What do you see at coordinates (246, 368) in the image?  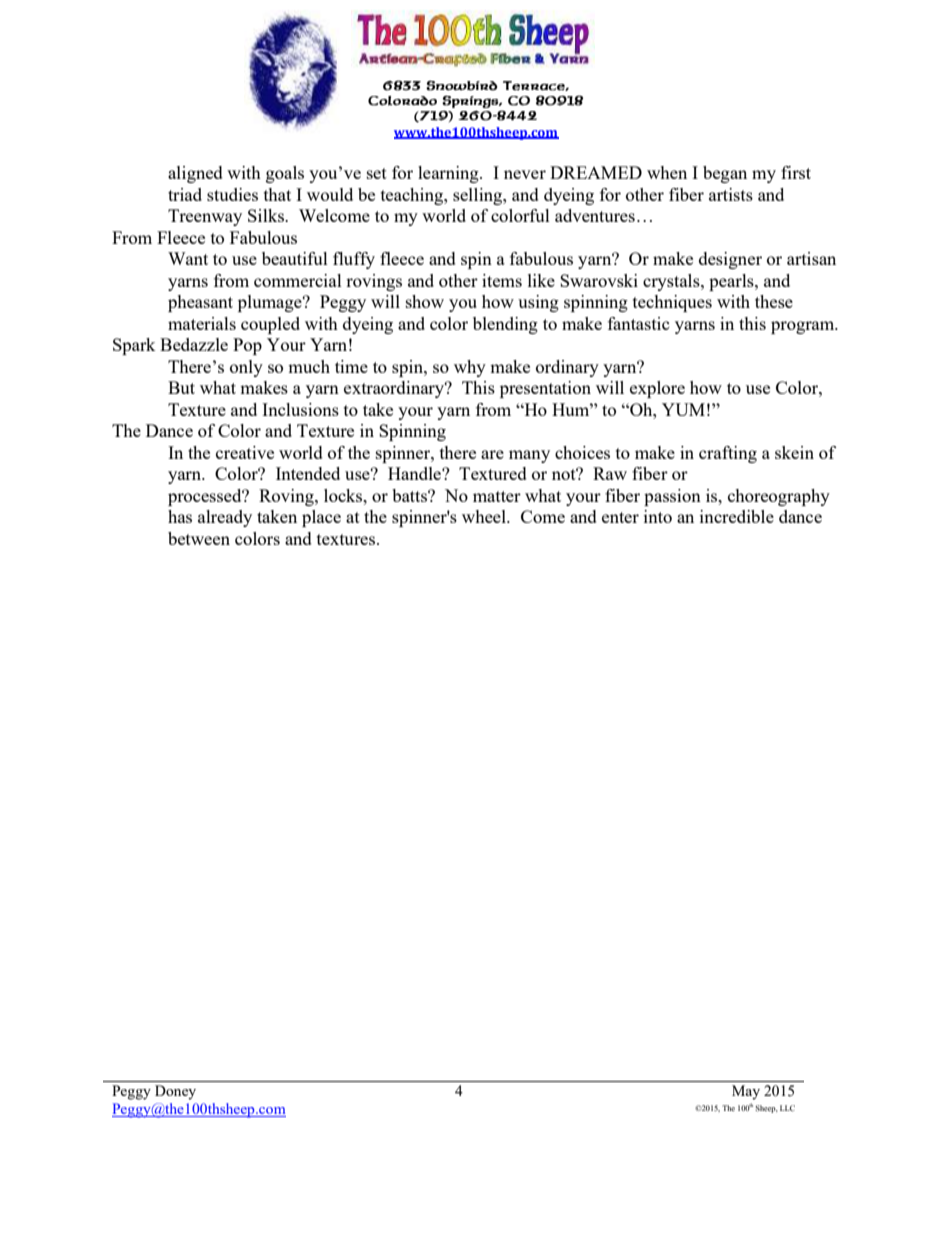 I see `only` at bounding box center [246, 368].
